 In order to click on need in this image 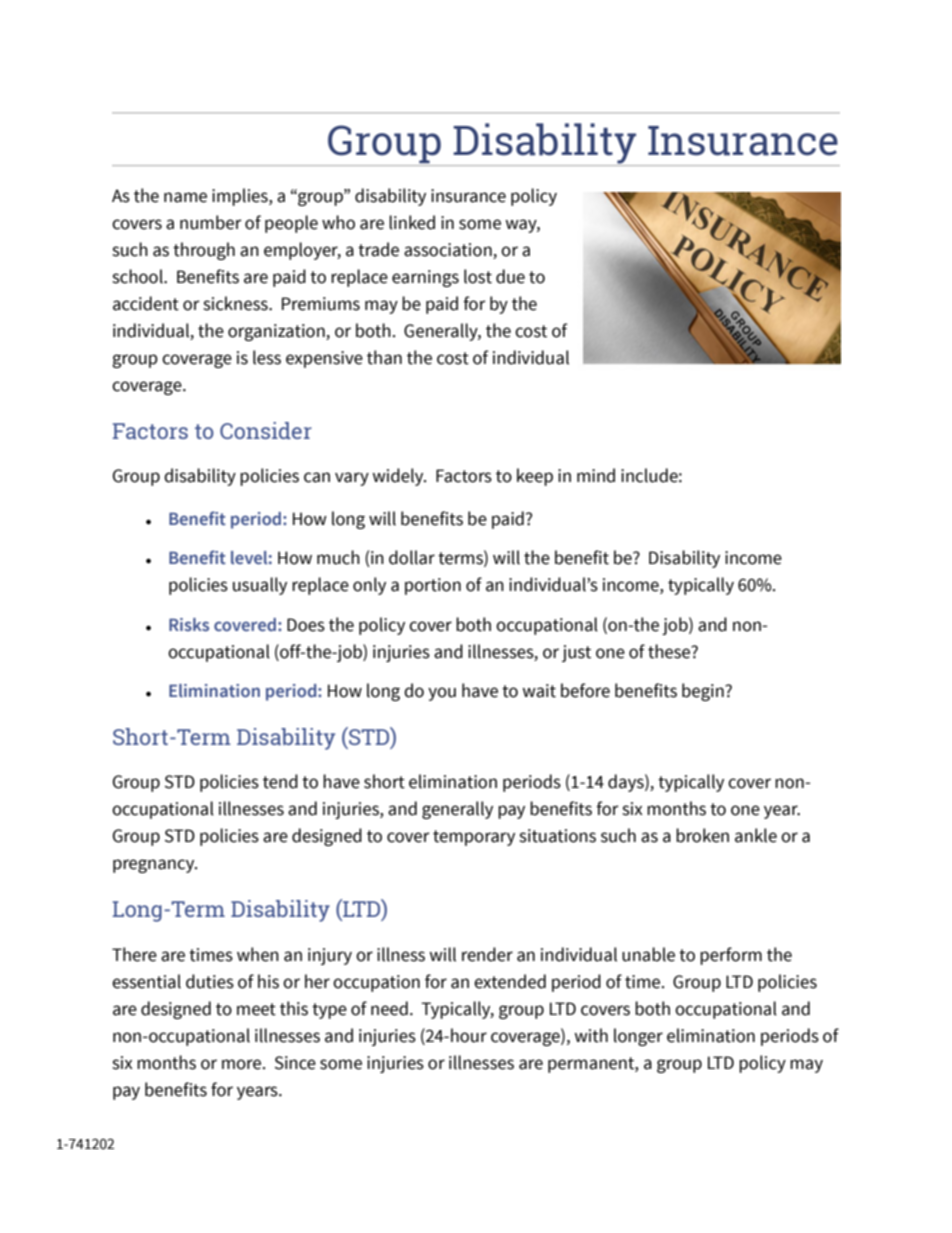, I will do `click(389, 1008)`.
